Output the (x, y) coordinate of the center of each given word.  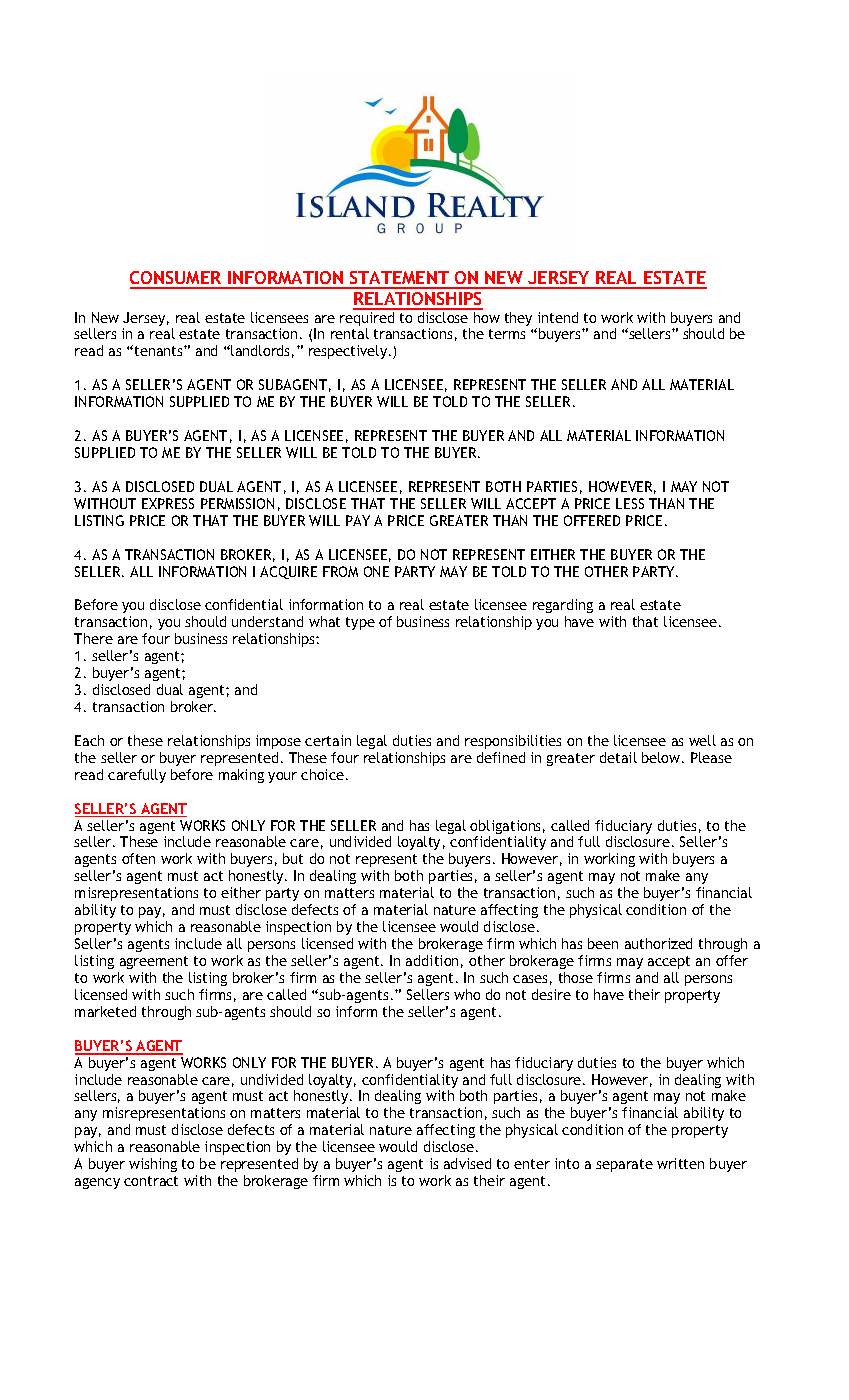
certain (328, 740)
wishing (153, 1165)
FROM (340, 571)
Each (89, 740)
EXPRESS (168, 503)
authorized (658, 943)
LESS (630, 503)
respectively (349, 352)
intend (558, 317)
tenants (158, 350)
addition (432, 960)
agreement (154, 962)
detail (618, 757)
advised (467, 1163)
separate (624, 1165)
